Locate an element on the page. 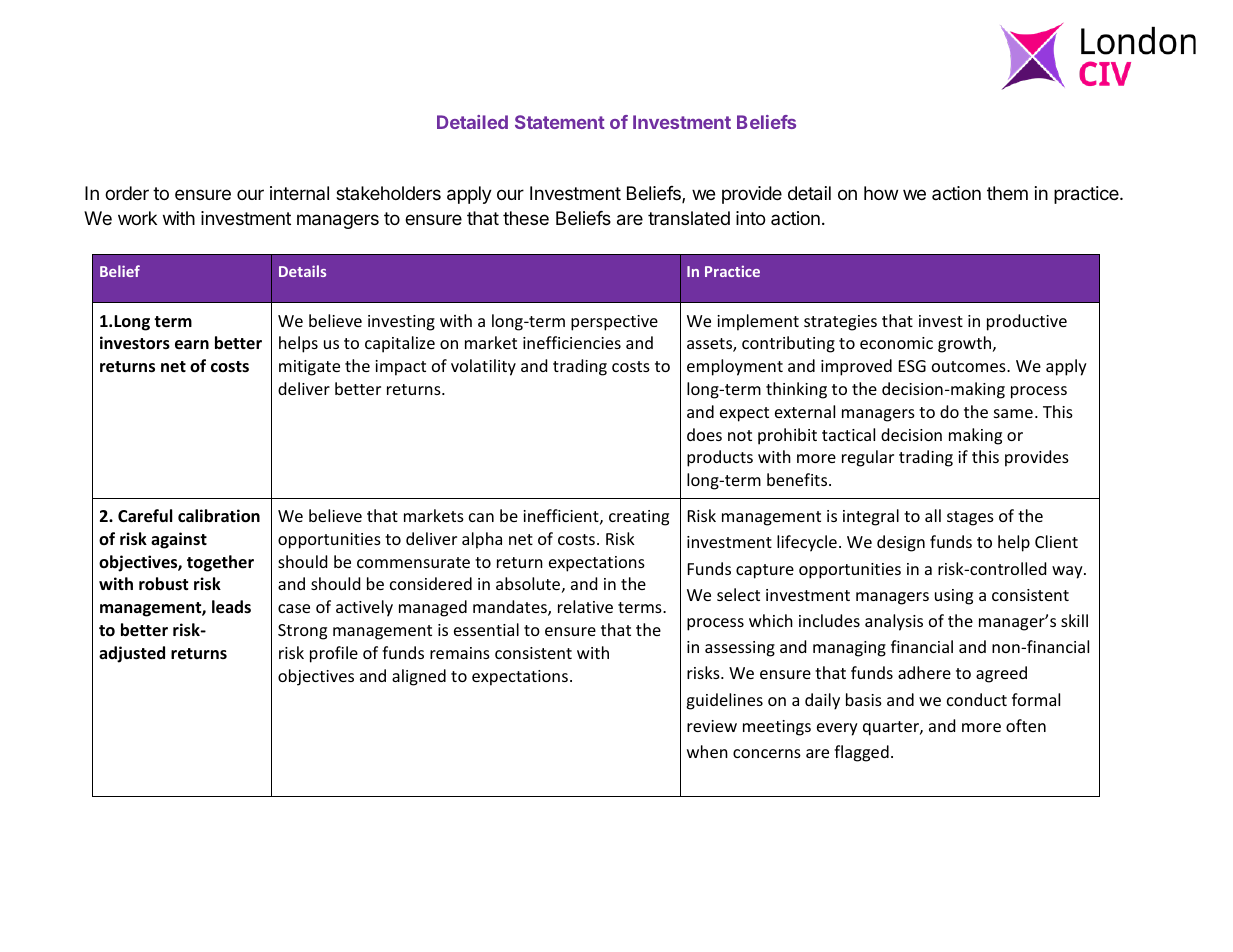  productive is located at coordinates (1027, 322).
